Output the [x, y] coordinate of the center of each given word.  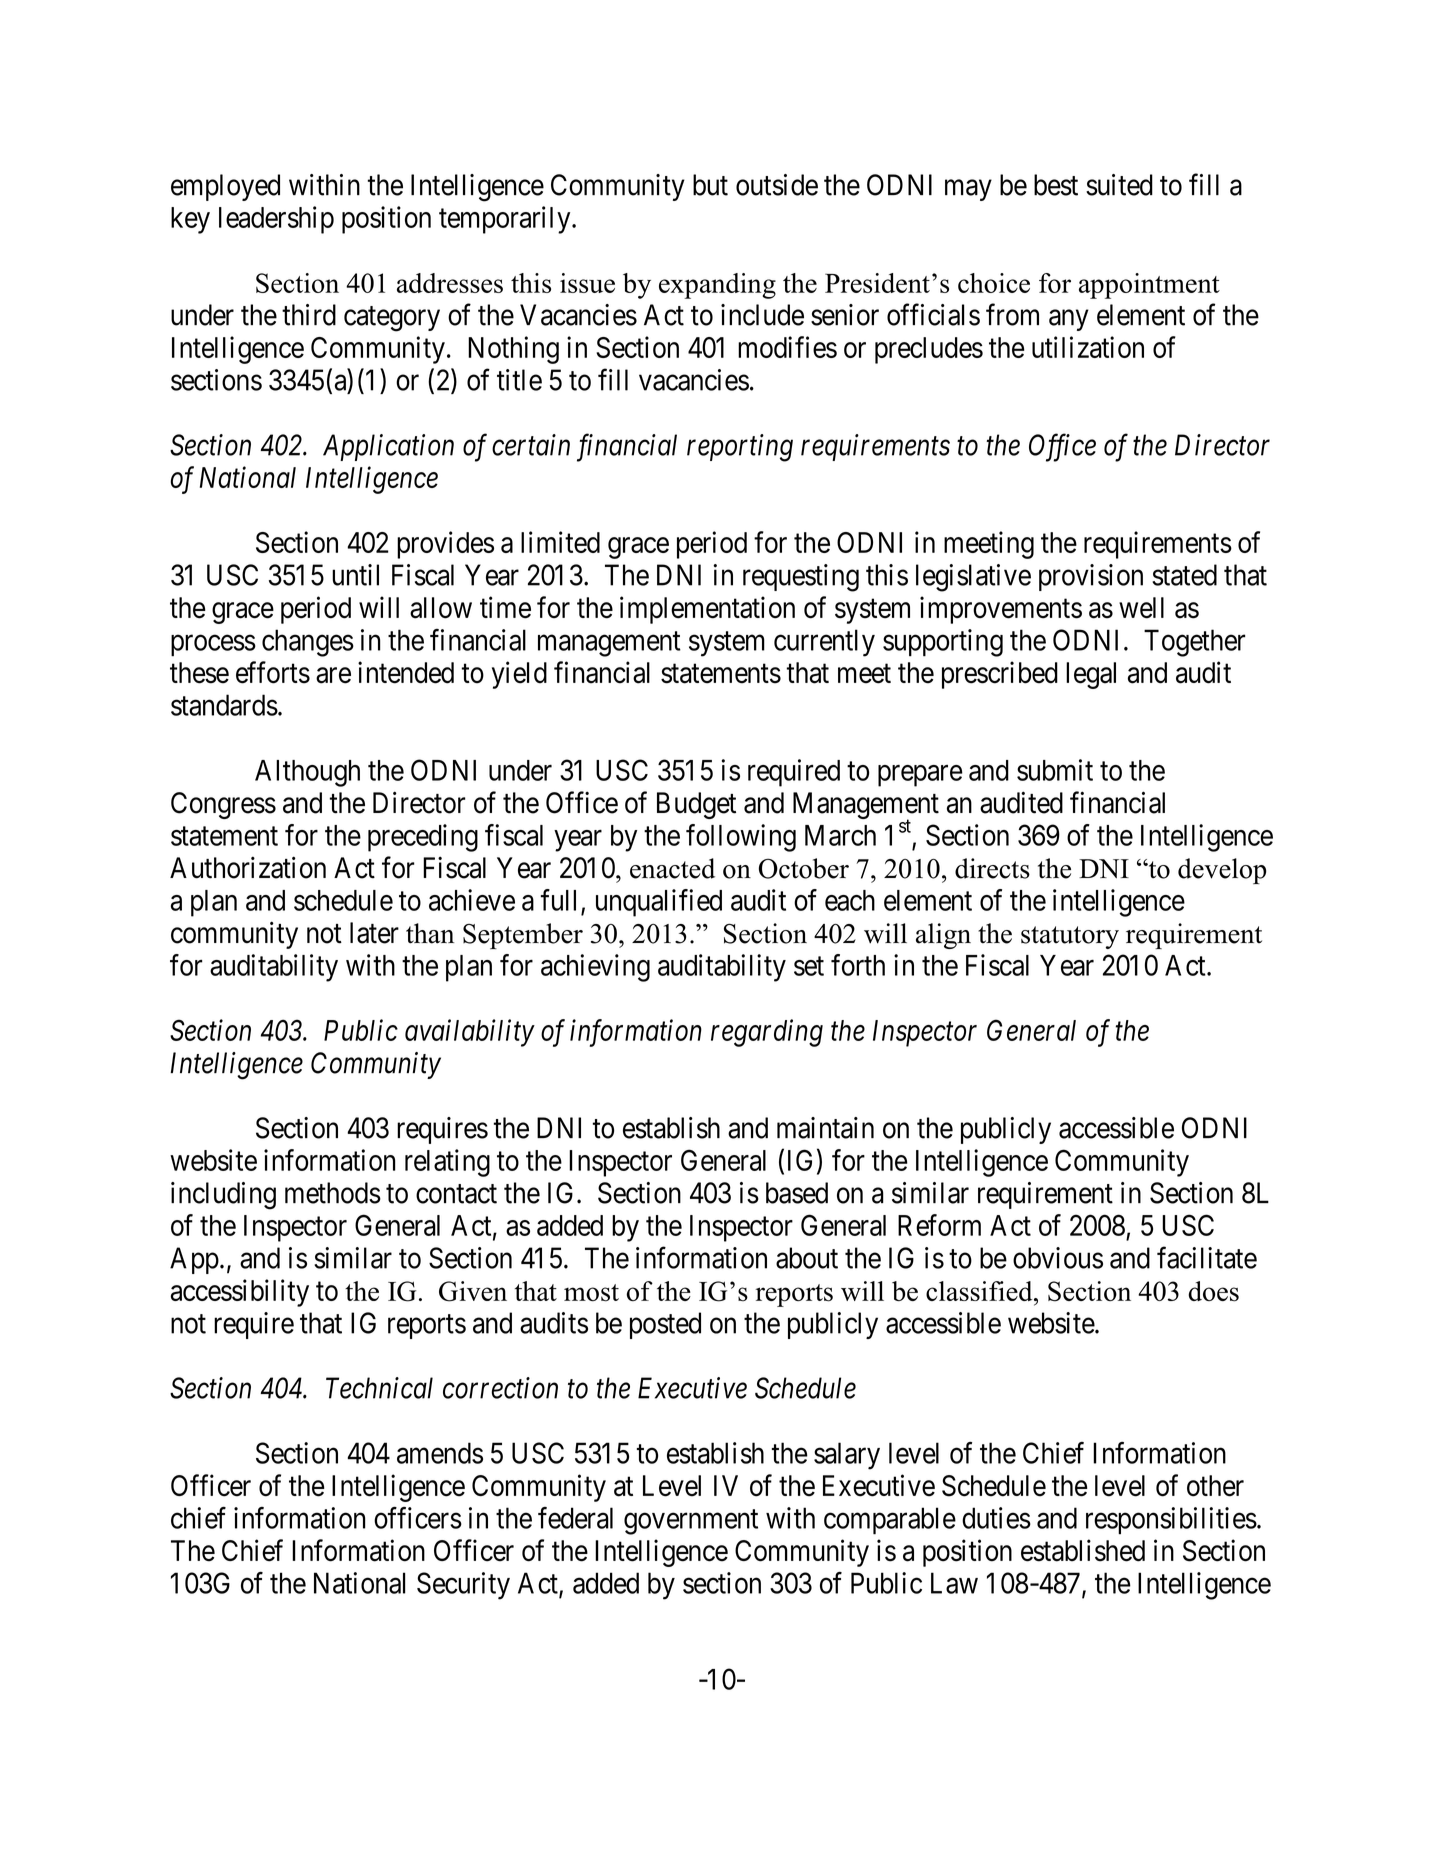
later [374, 933]
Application [388, 447]
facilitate [1207, 1257]
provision [1091, 577]
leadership [276, 220]
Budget [696, 805]
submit [1055, 770]
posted [665, 1325]
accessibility [240, 1293]
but [710, 185]
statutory [1070, 937]
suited [1119, 185]
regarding [767, 1033]
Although [307, 773]
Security [463, 1586]
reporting [740, 448]
